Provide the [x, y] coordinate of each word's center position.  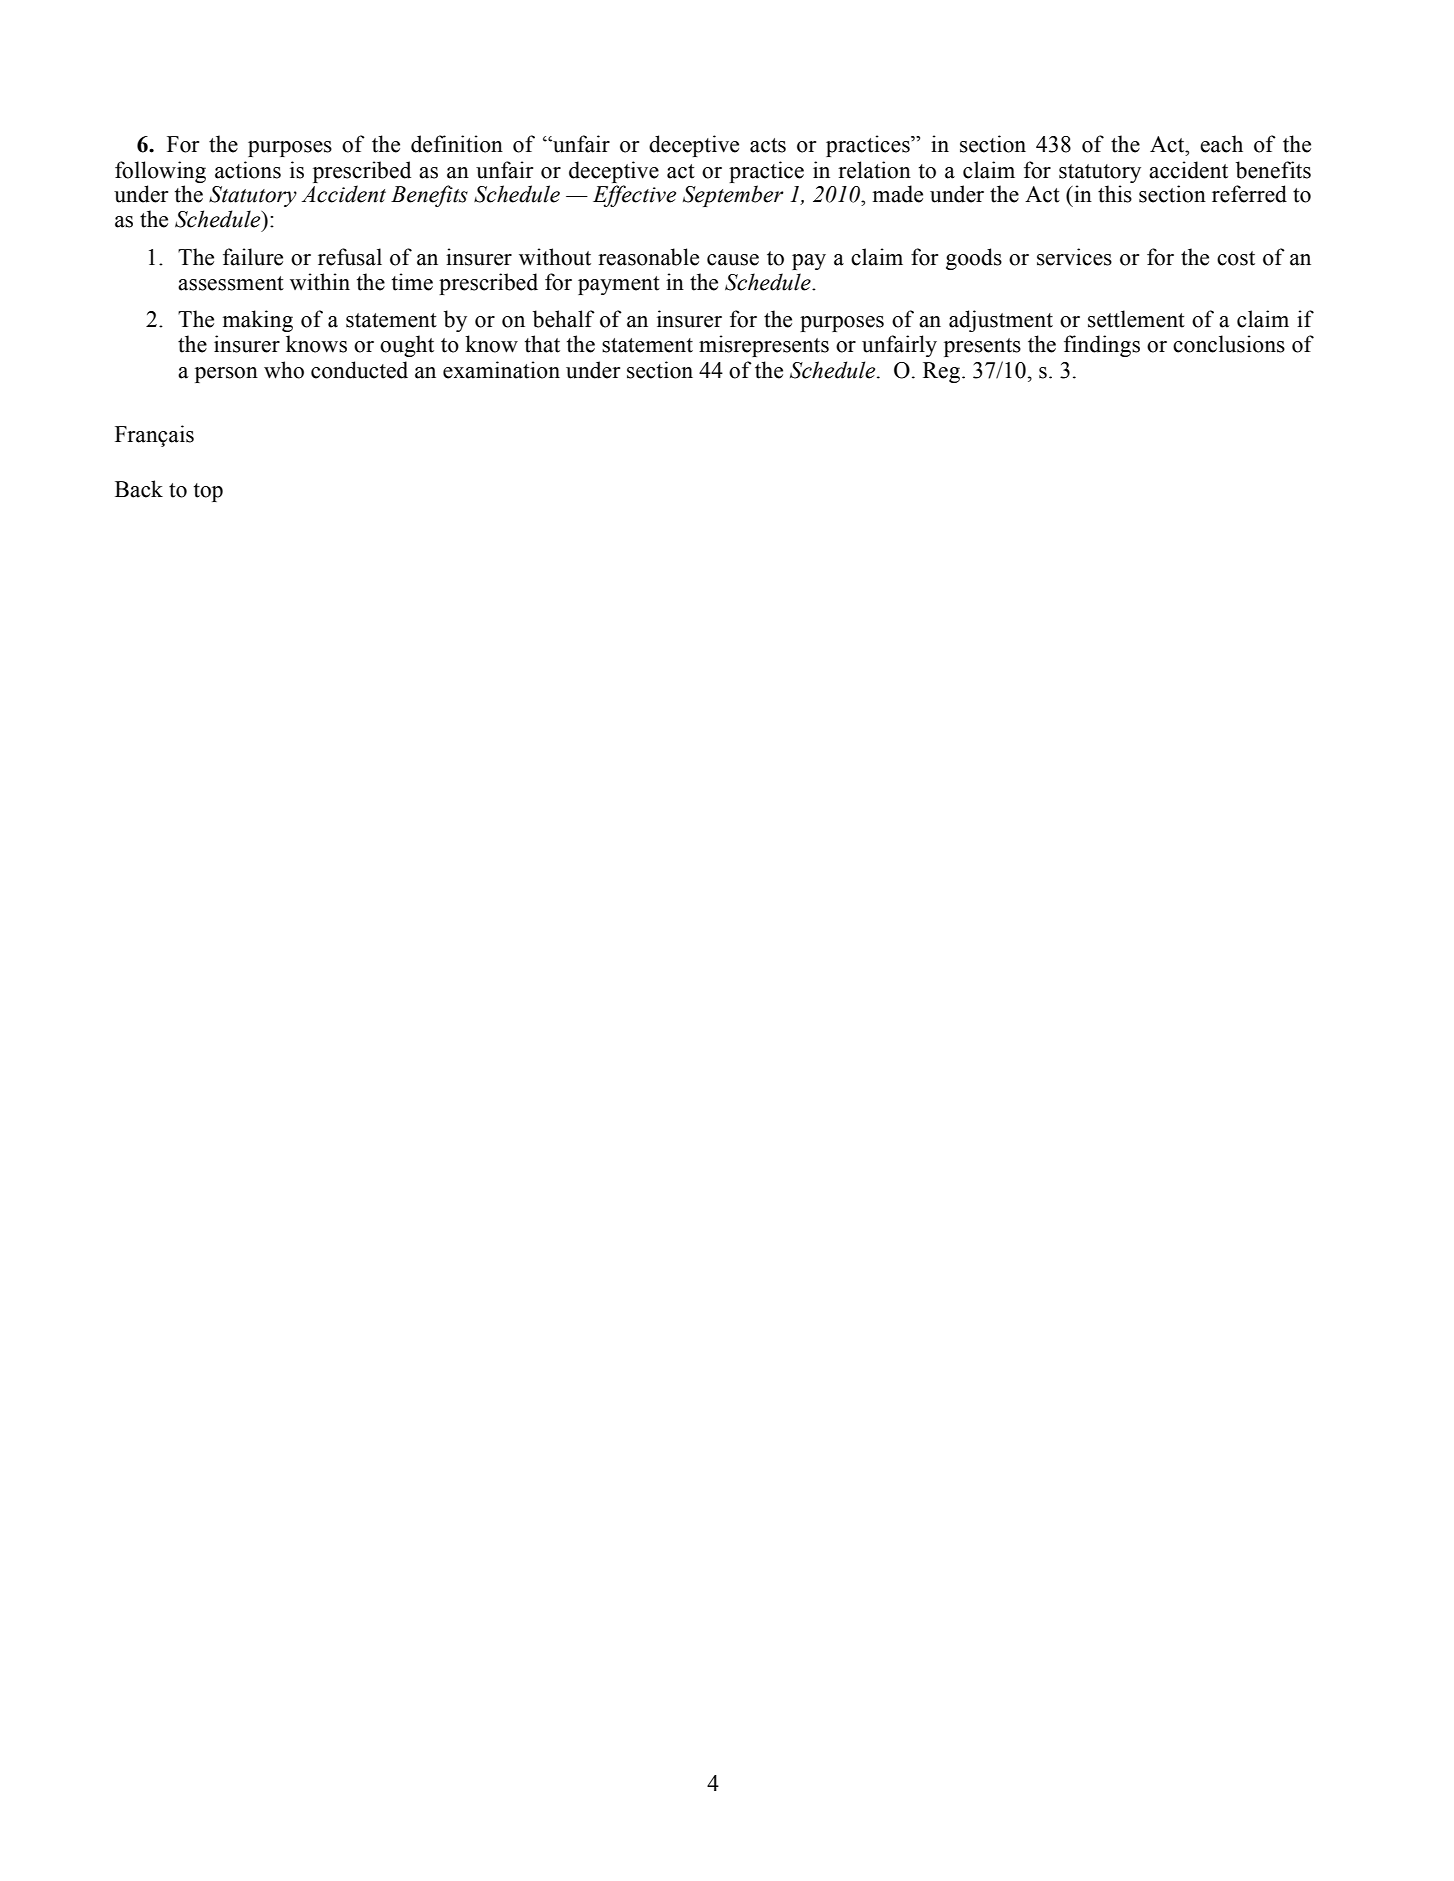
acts [768, 145]
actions [248, 170]
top [208, 492]
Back [139, 489]
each [1221, 144]
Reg [943, 372]
